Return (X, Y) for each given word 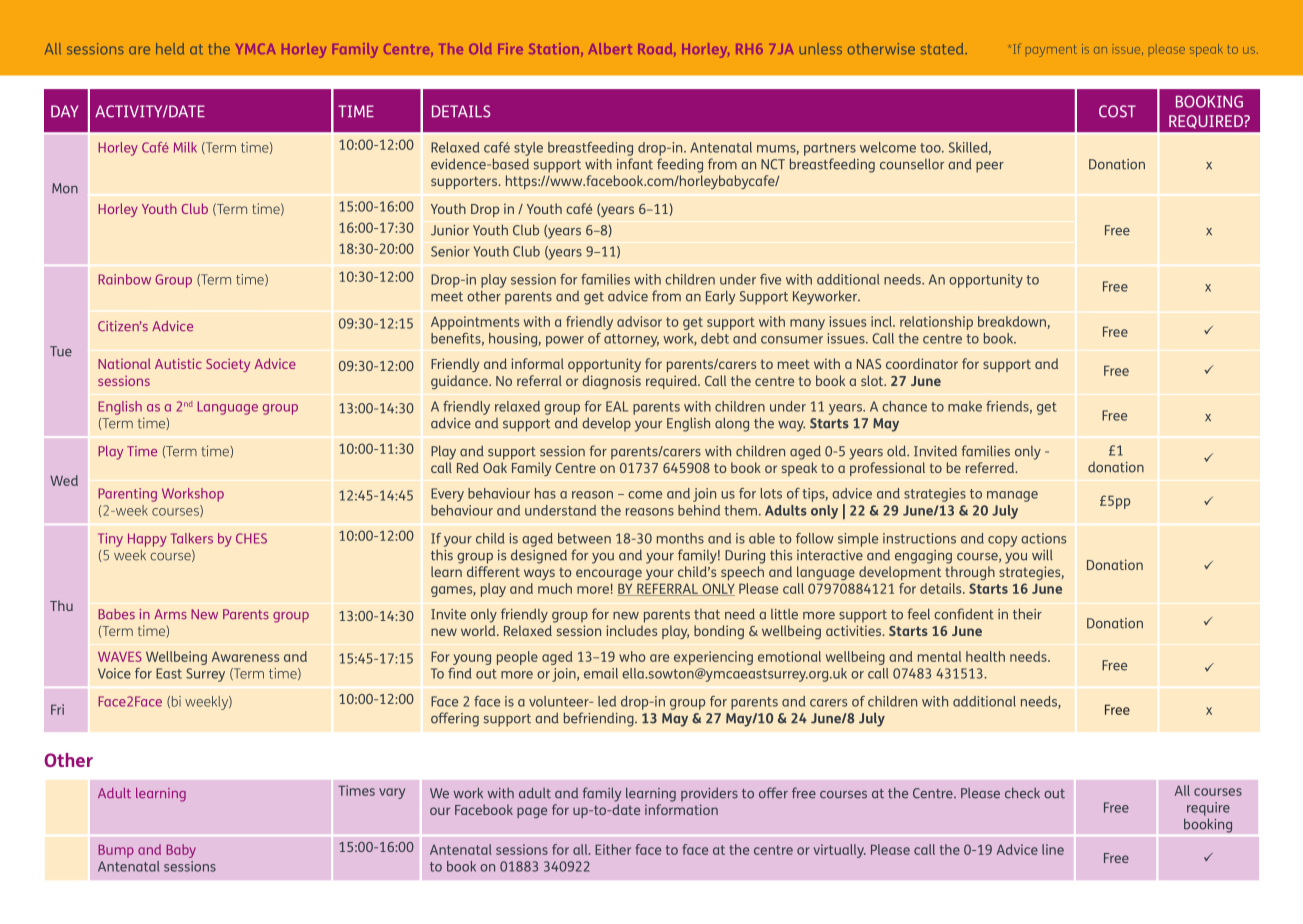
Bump (116, 851)
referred (991, 467)
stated (943, 49)
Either (613, 849)
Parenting (127, 495)
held (170, 49)
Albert (610, 48)
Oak (495, 467)
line (1053, 849)
